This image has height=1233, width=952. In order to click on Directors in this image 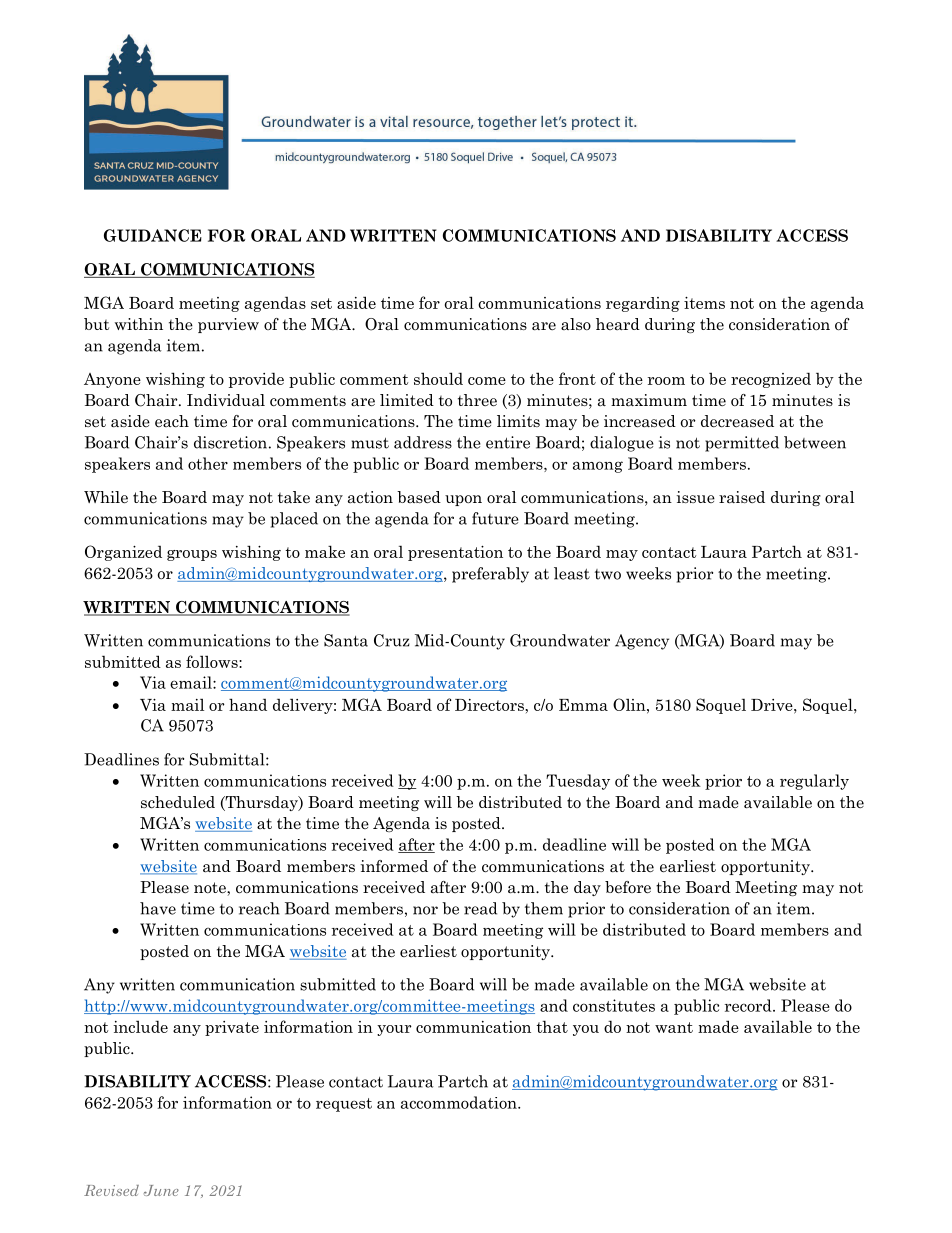, I will do `click(490, 705)`.
